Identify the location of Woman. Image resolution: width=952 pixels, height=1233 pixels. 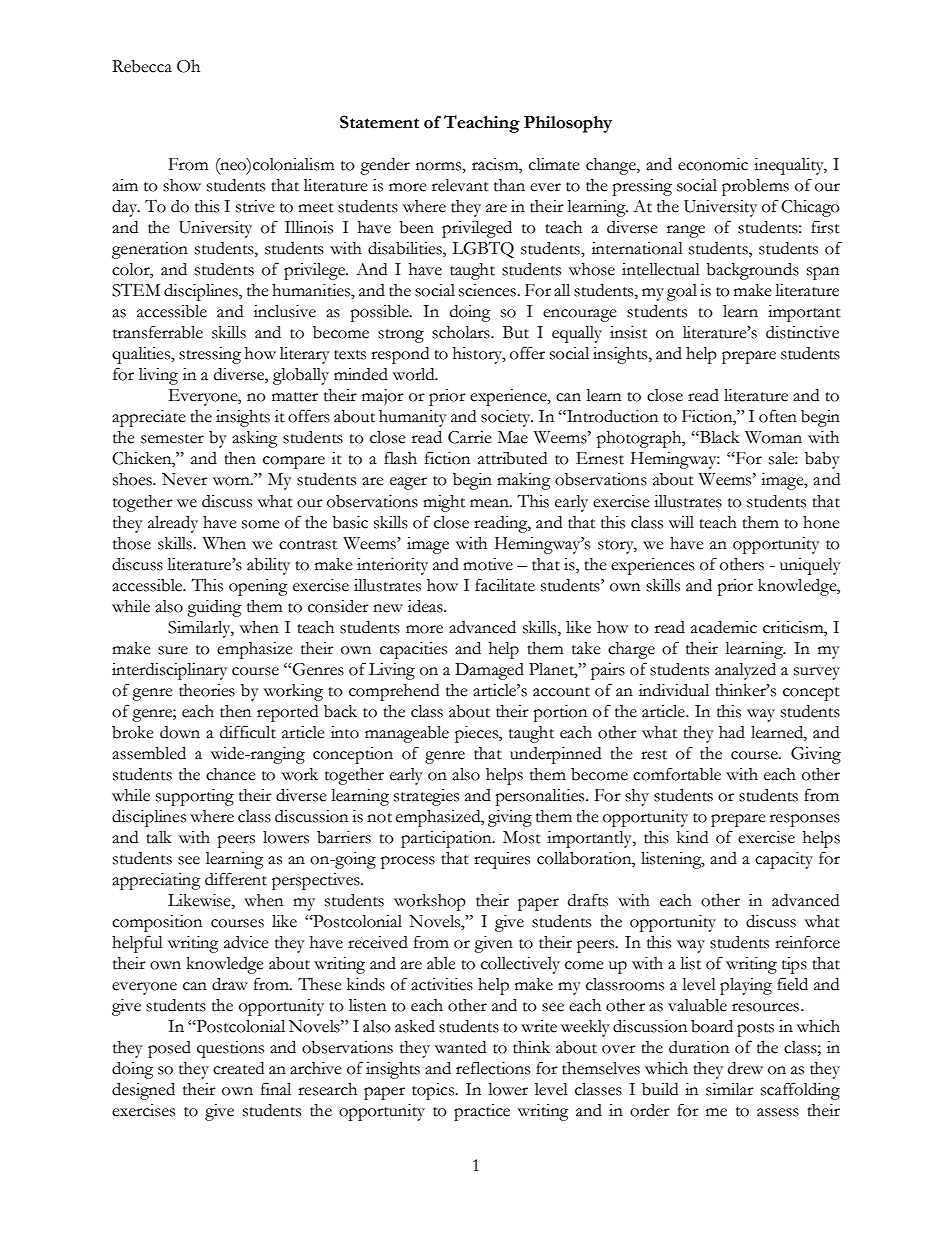
(773, 437).
